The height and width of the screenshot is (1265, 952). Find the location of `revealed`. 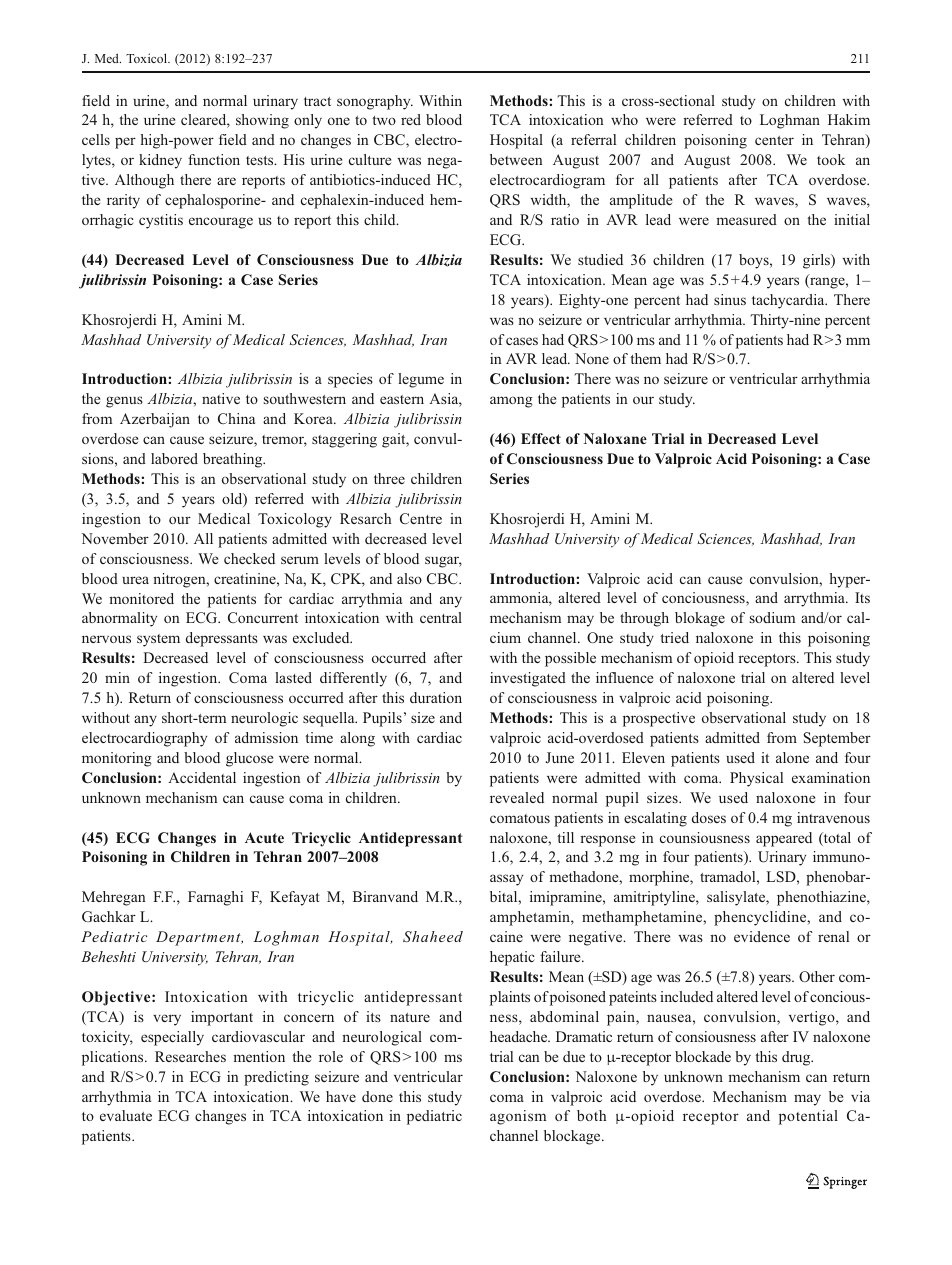

revealed is located at coordinates (517, 797).
